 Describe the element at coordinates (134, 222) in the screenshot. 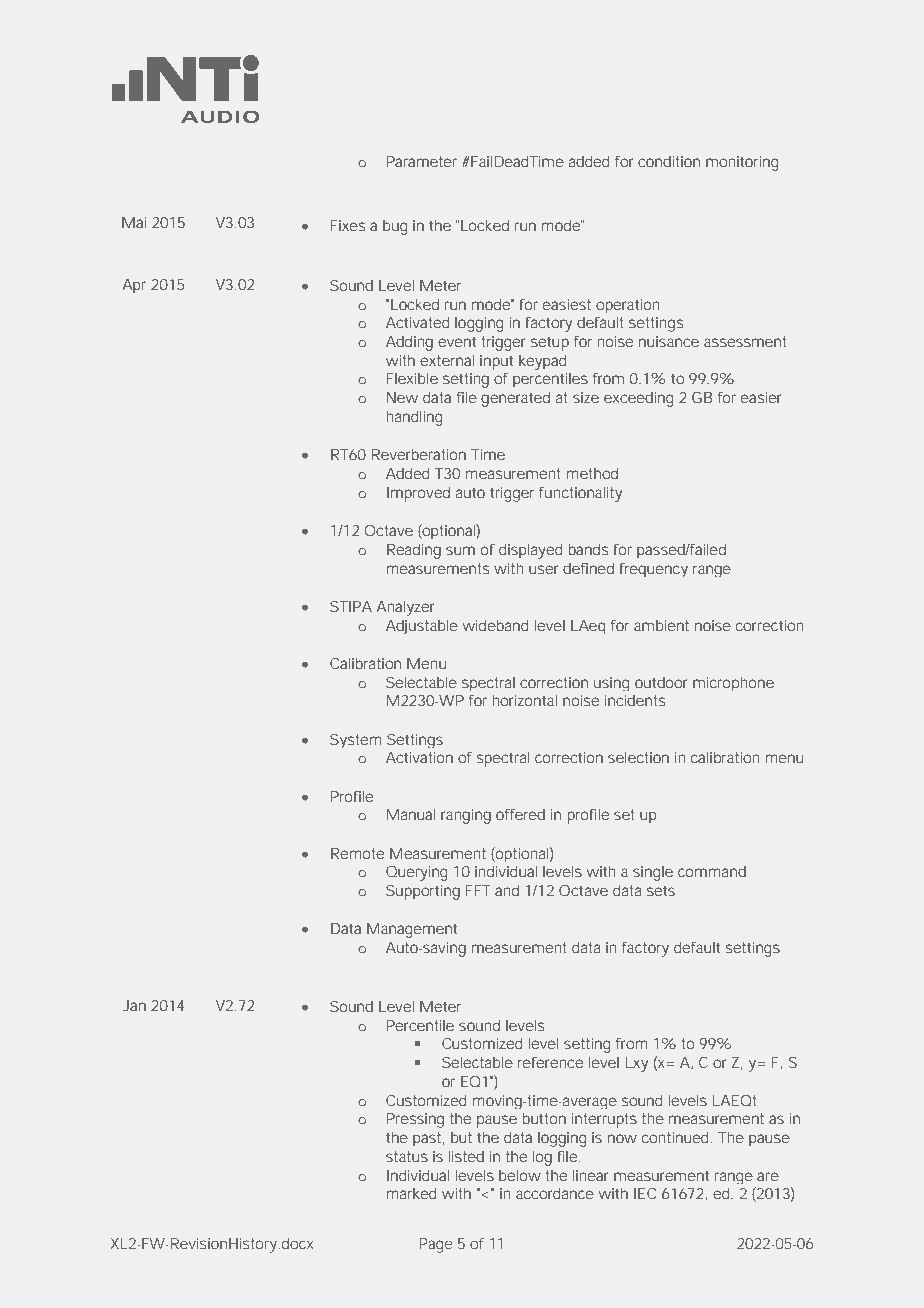

I see `Mai` at that location.
